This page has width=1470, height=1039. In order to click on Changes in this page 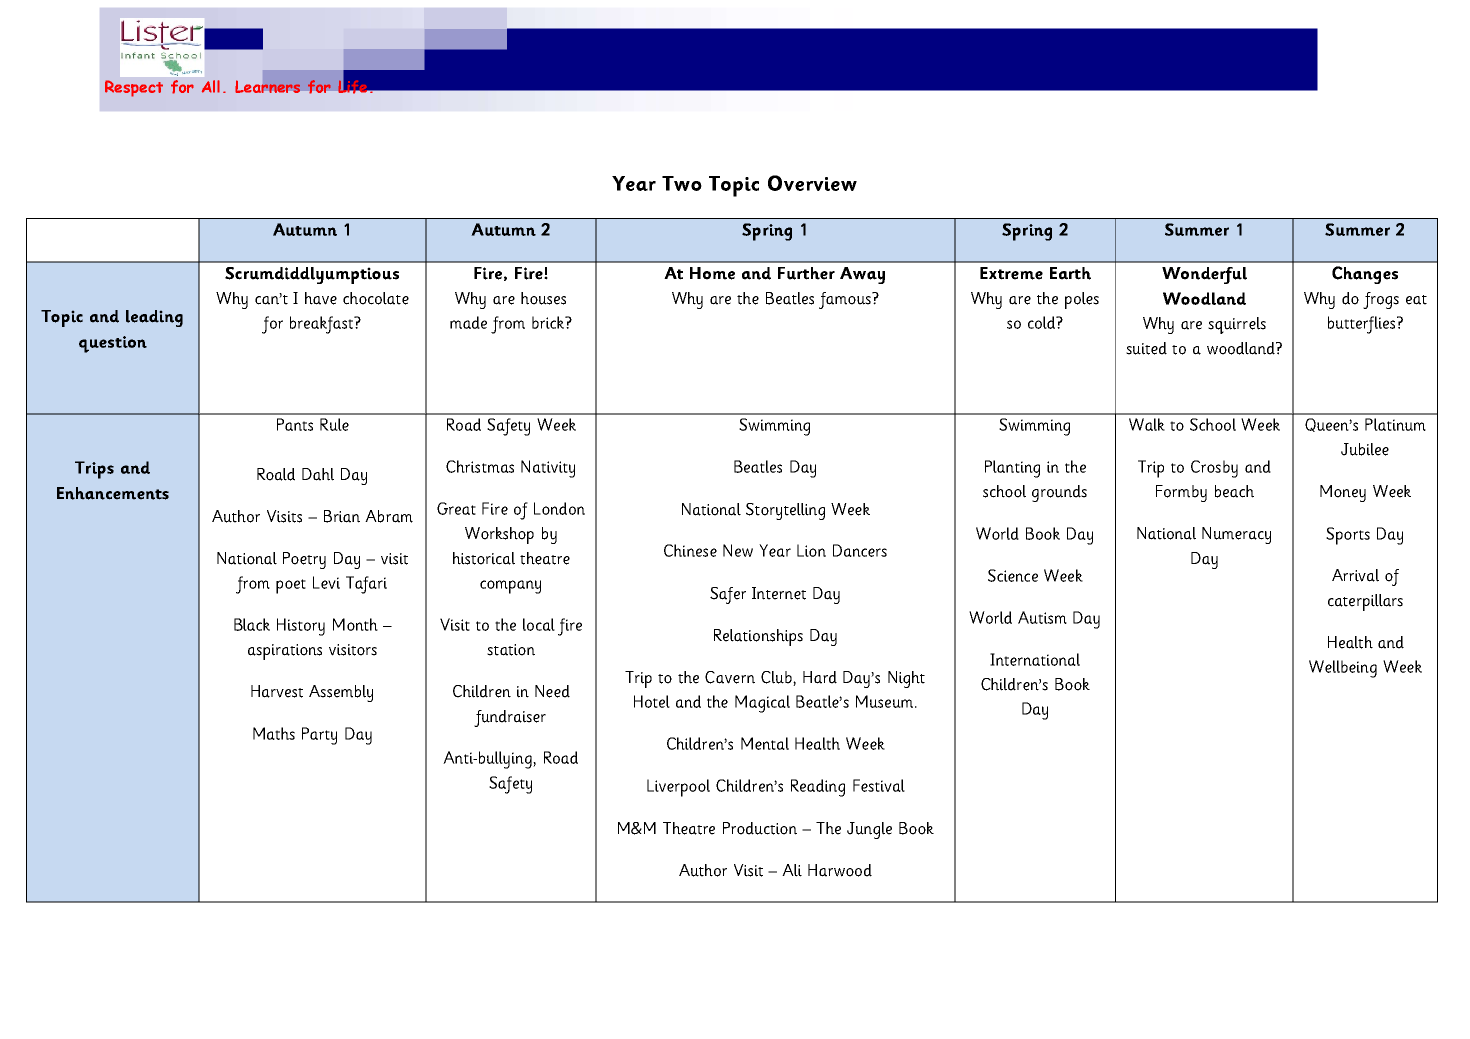, I will do `click(1365, 275)`.
